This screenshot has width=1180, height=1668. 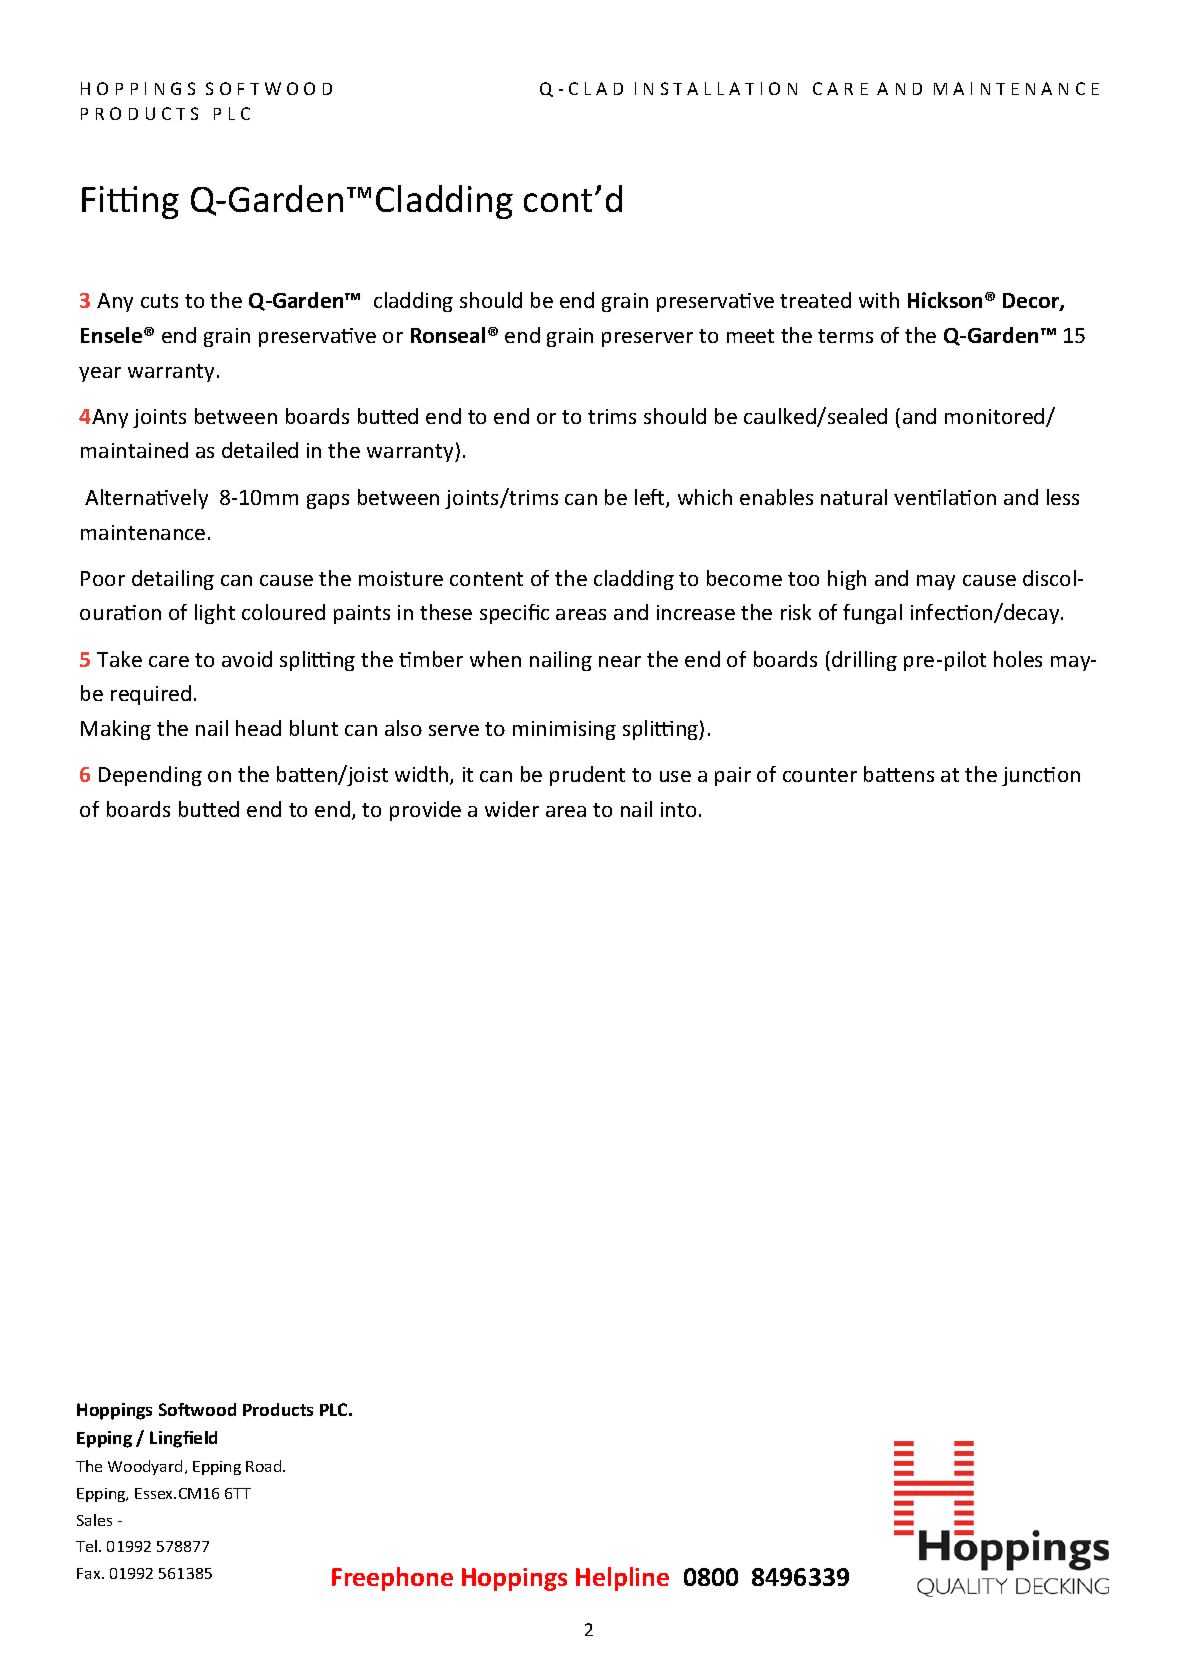 What do you see at coordinates (622, 1579) in the screenshot?
I see `Helpline` at bounding box center [622, 1579].
